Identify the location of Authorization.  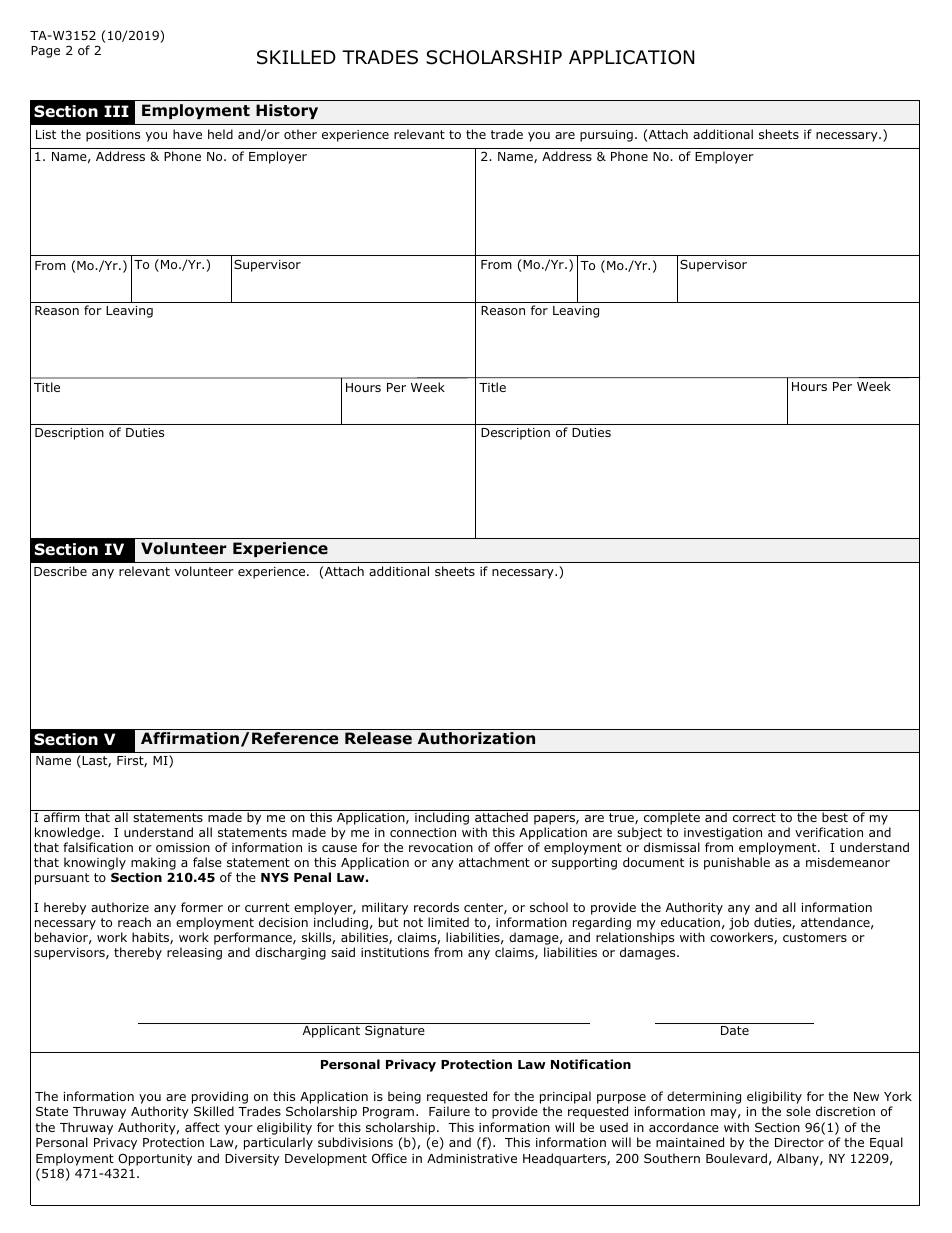
(476, 738).
